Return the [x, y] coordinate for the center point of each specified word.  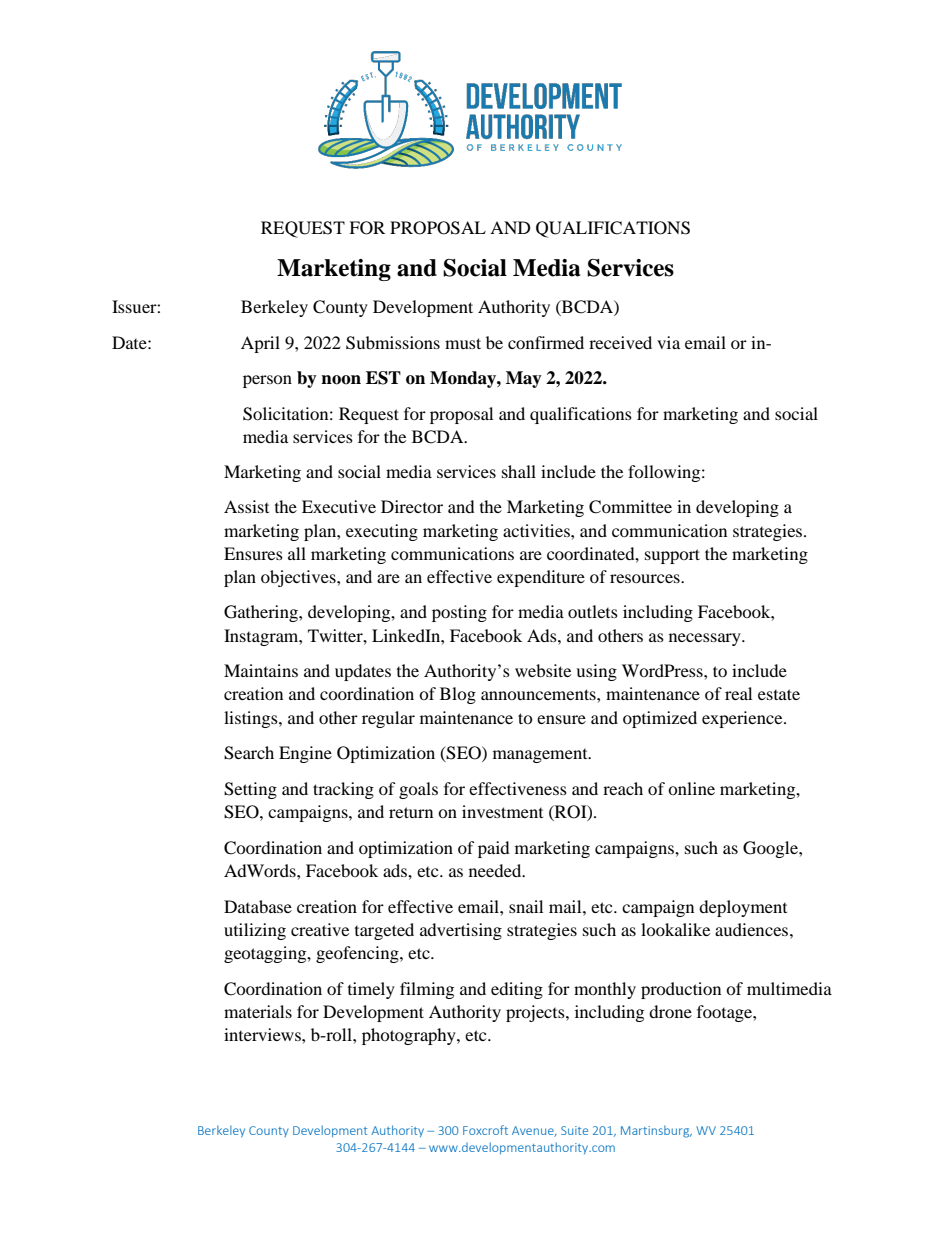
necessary [706, 639]
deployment [743, 908]
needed [496, 870]
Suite [574, 1130]
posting [459, 613]
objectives [299, 578]
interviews [263, 1034]
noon [341, 380]
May [524, 379]
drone [670, 1011]
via [668, 342]
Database [258, 906]
